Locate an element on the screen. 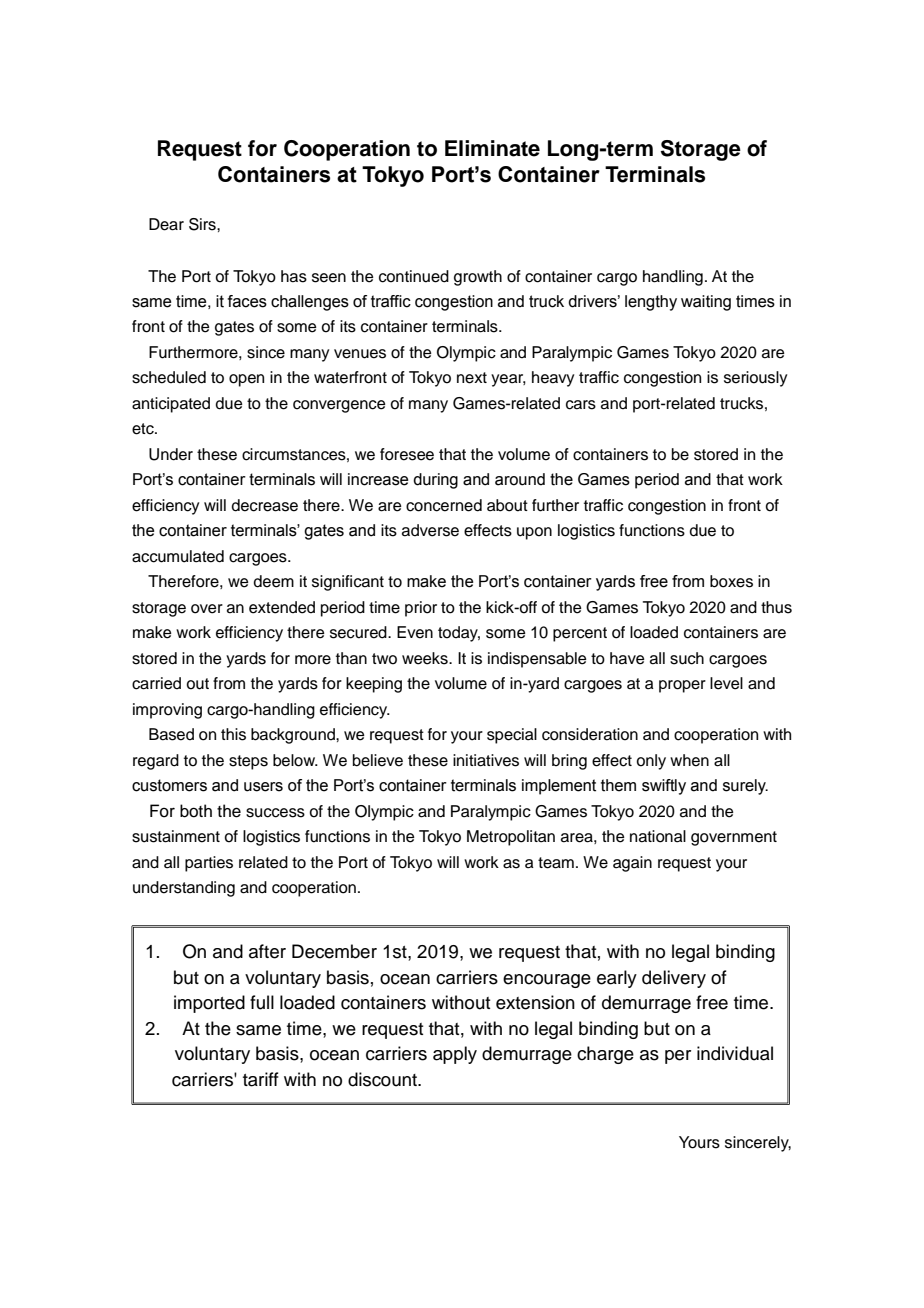  Eliminate is located at coordinates (492, 148).
